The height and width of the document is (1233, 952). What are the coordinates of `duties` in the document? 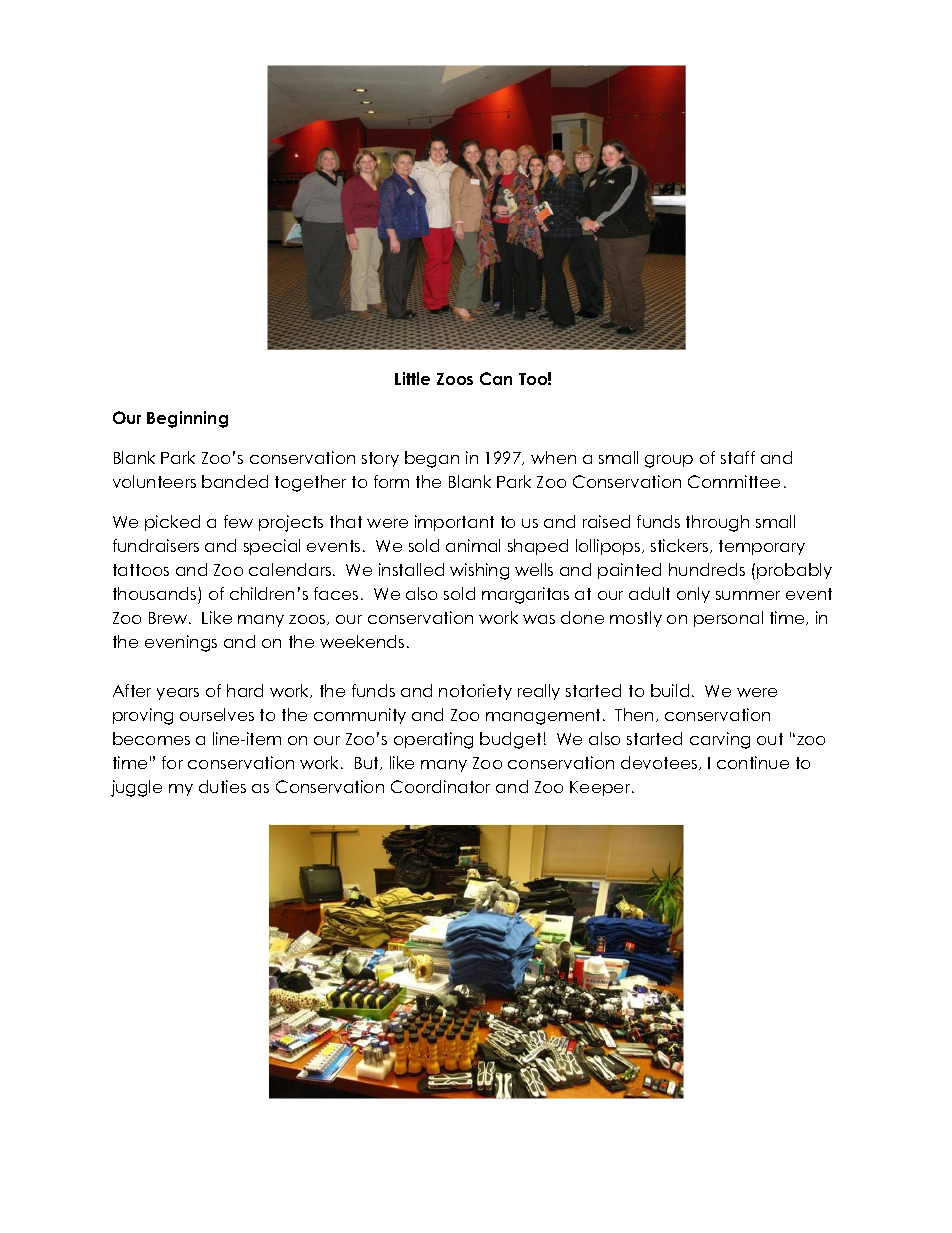 It's located at (222, 786).
